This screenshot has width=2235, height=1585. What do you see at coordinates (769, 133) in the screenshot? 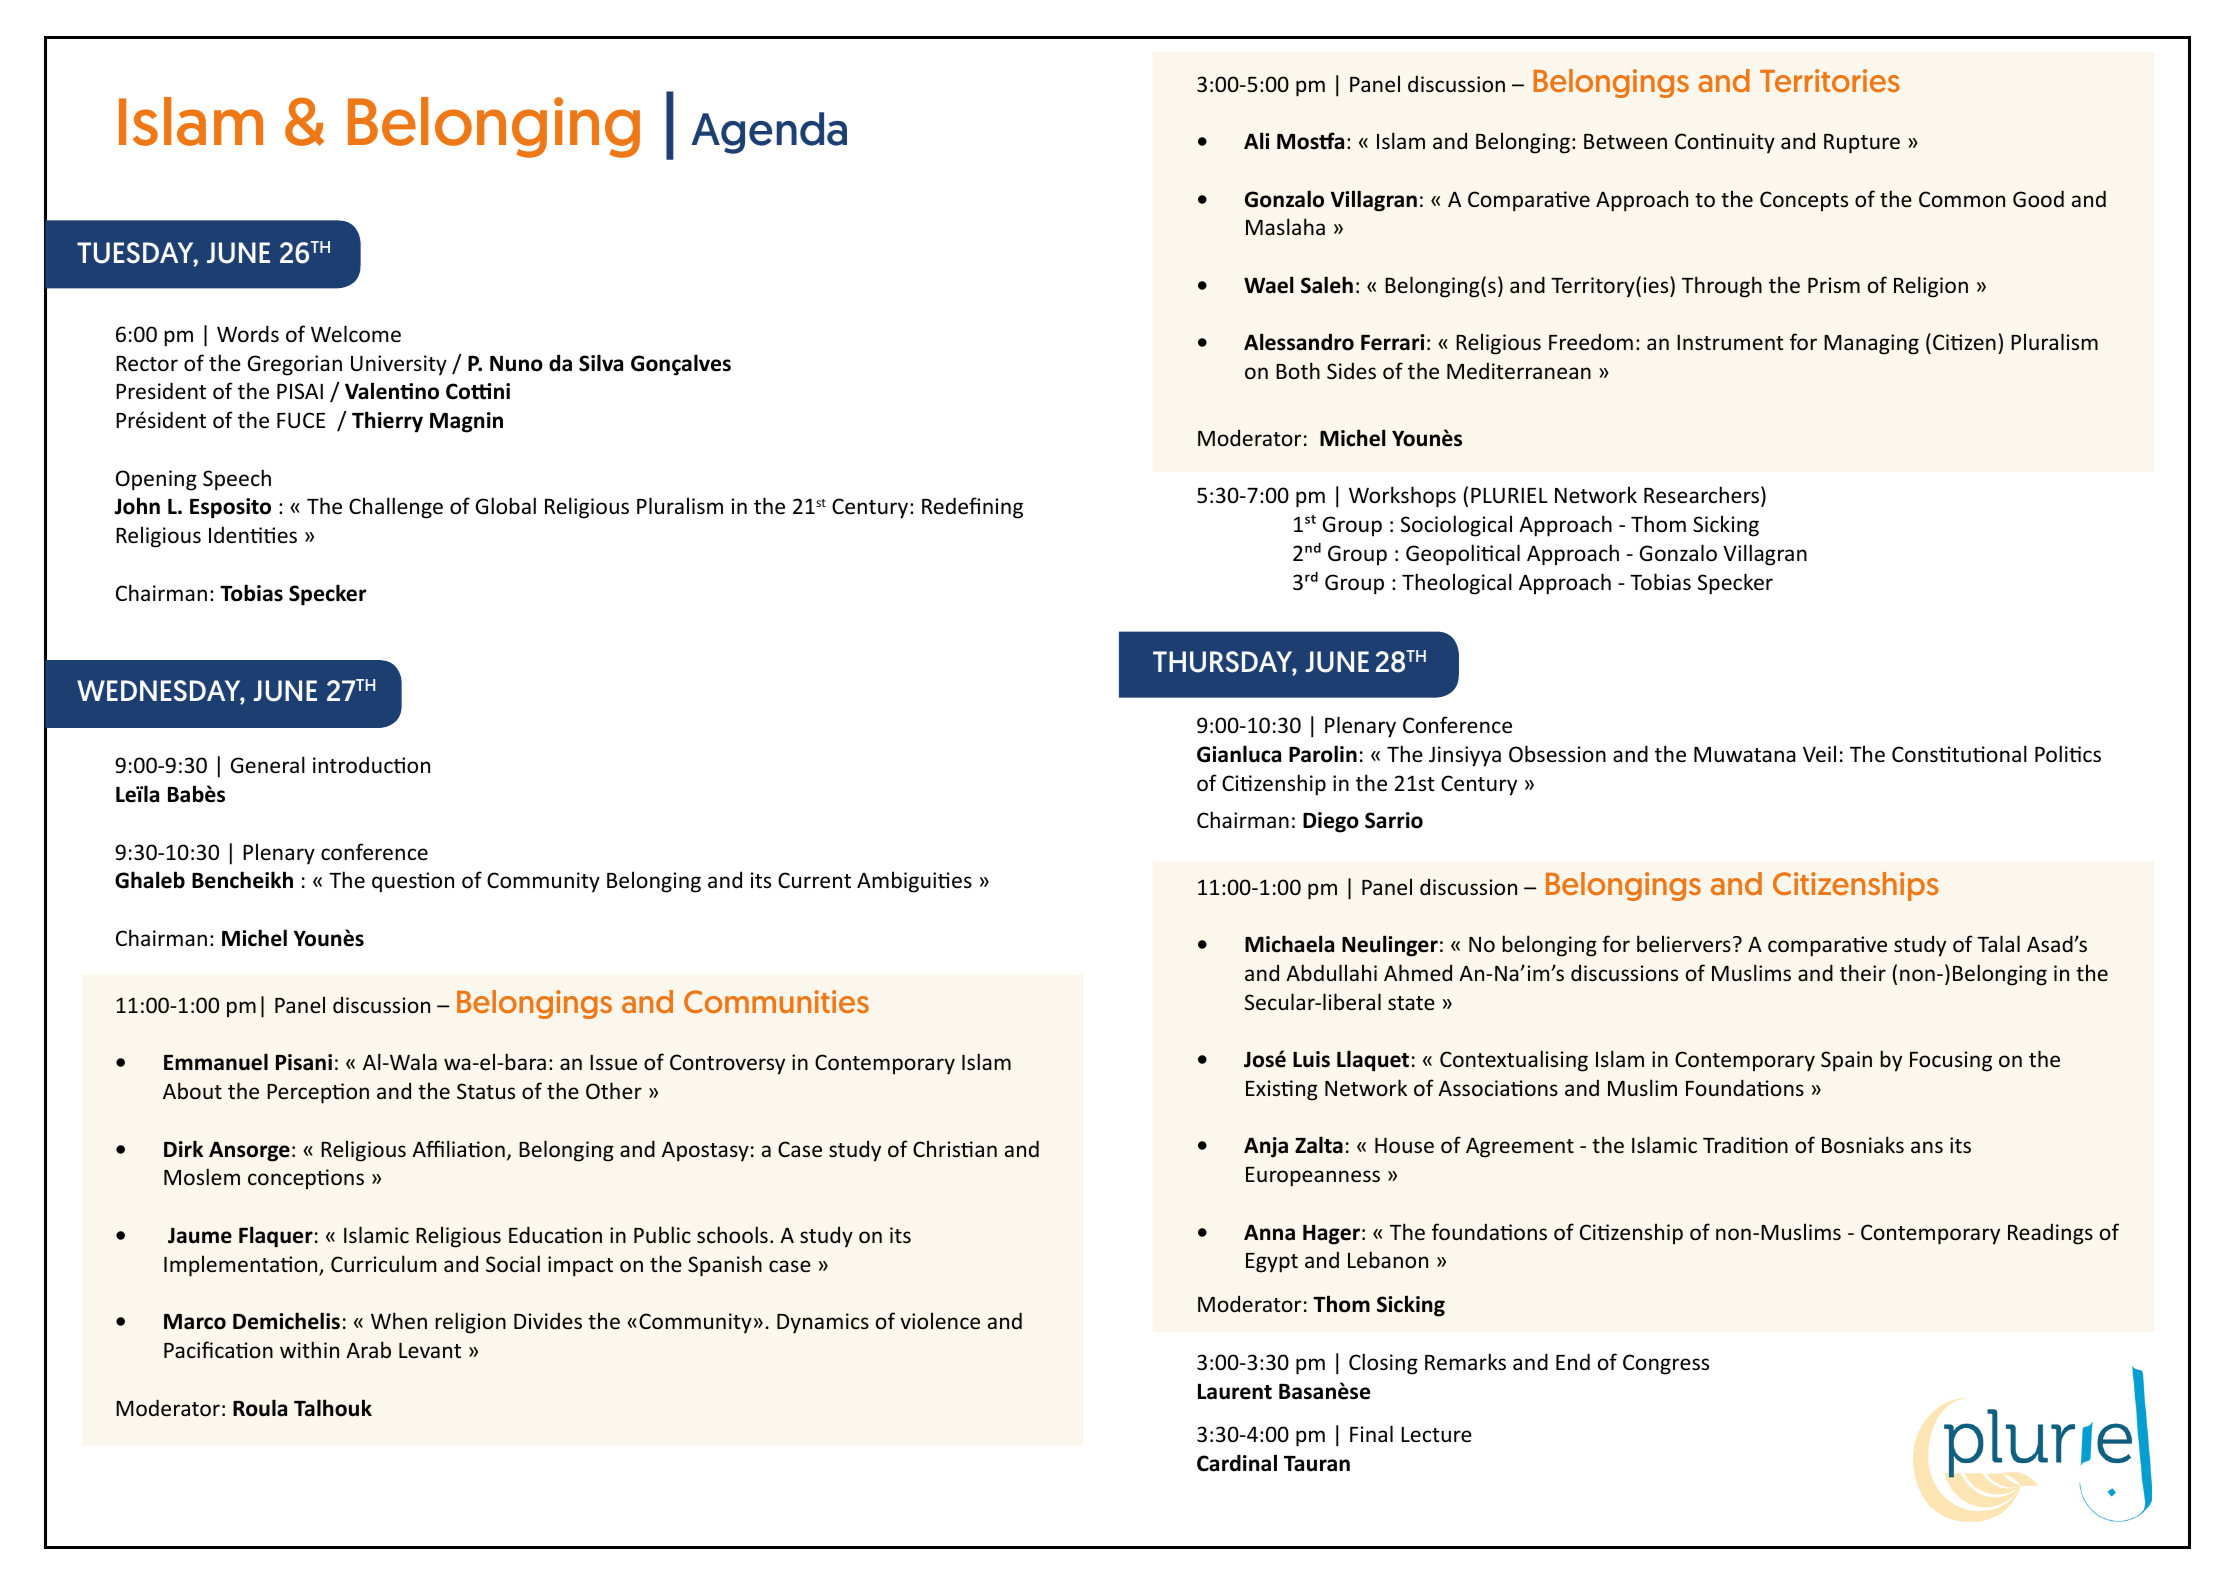
I see `Agenda` at bounding box center [769, 133].
